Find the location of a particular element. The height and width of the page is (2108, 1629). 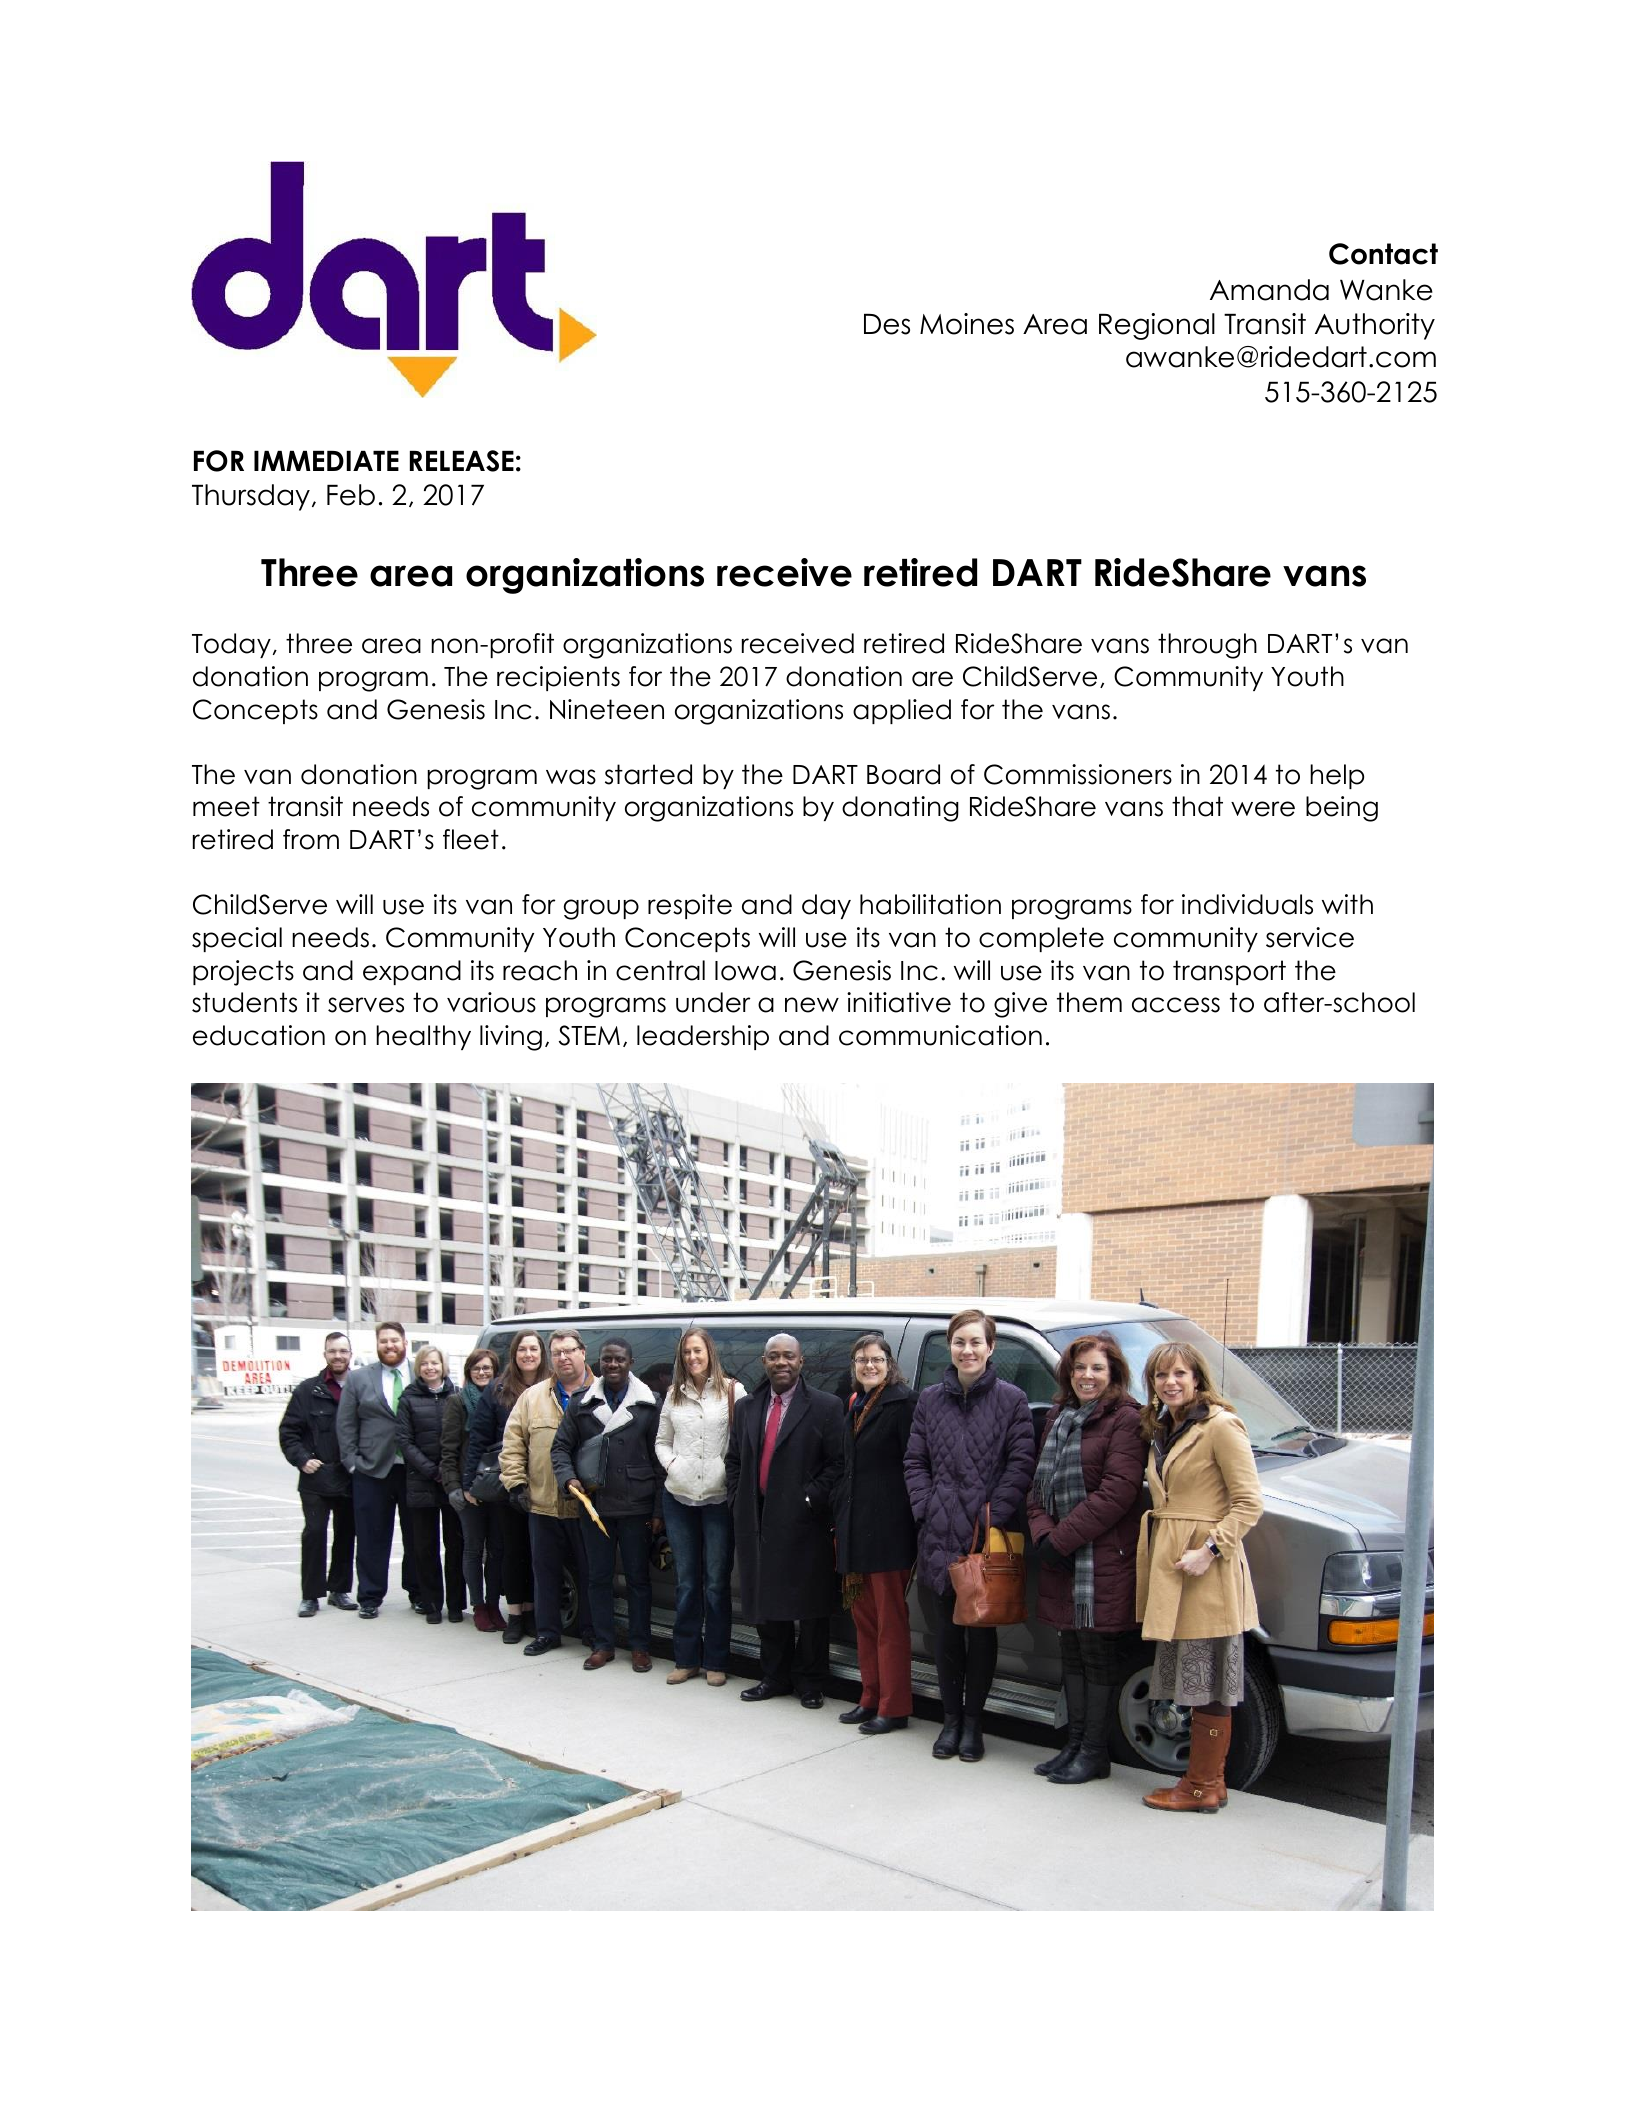

meet is located at coordinates (226, 806).
